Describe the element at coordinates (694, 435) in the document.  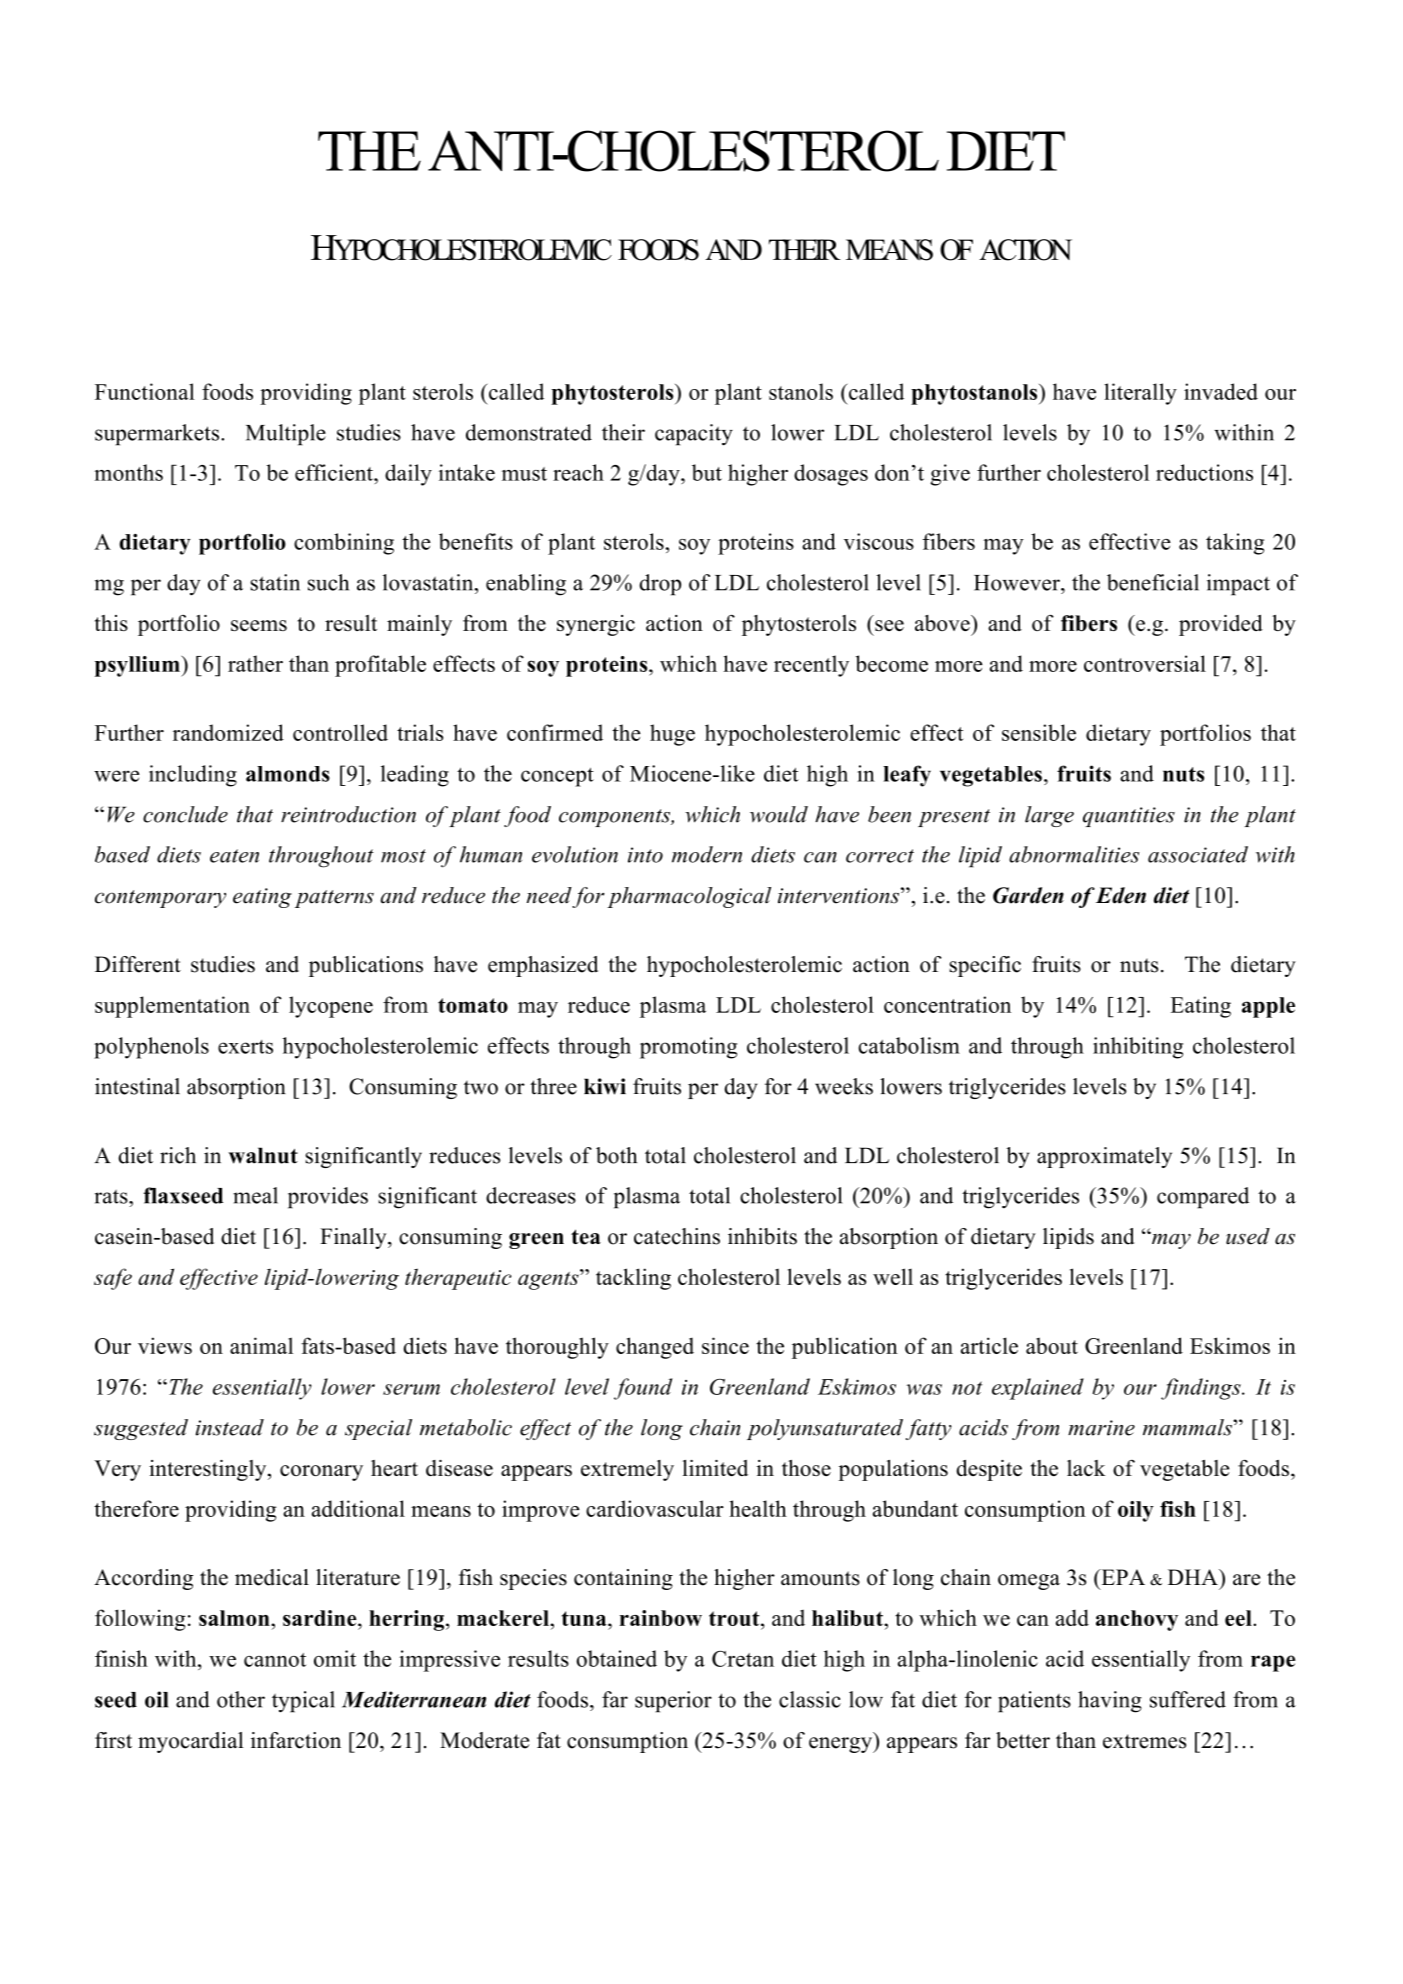
I see `capacity` at that location.
